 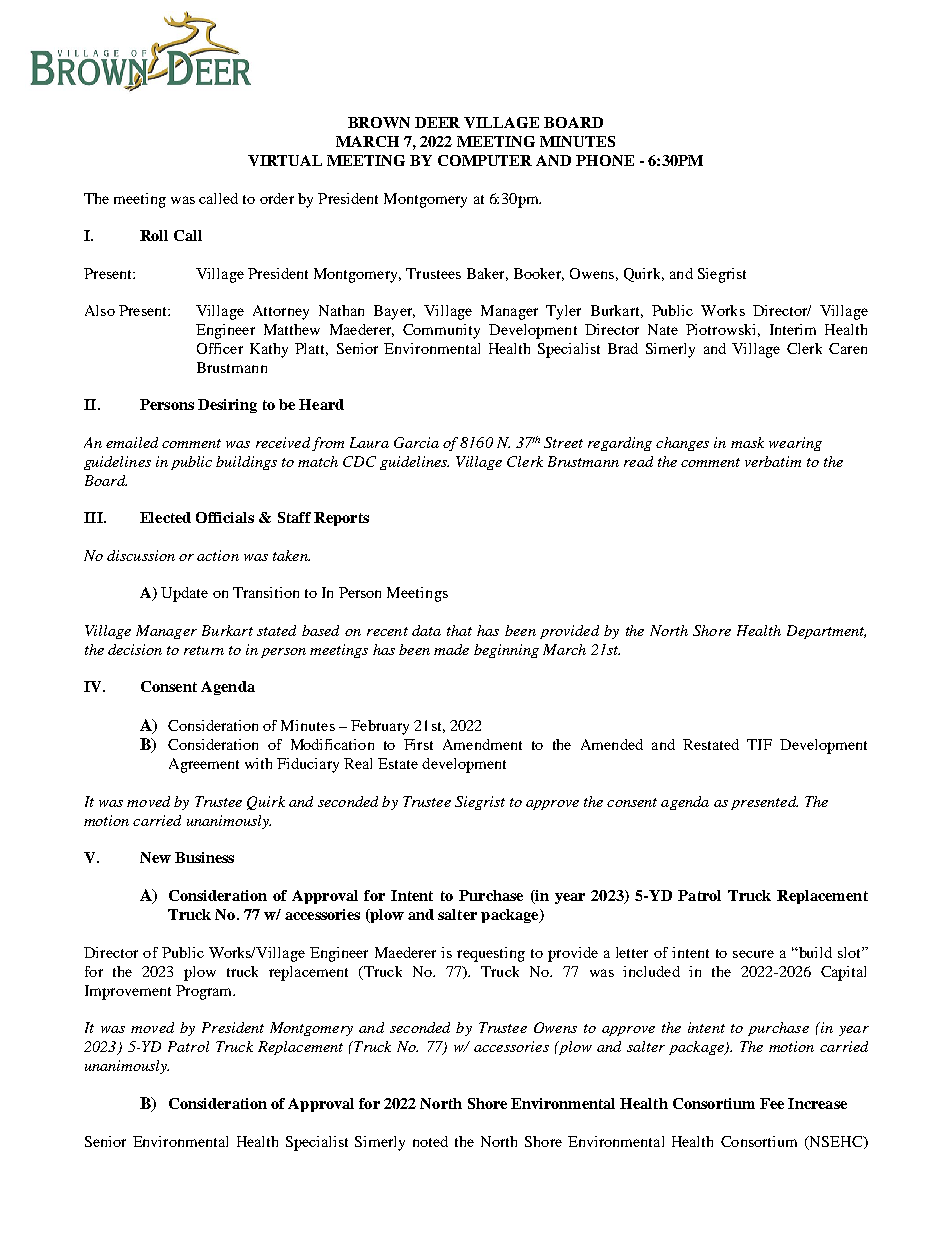 I want to click on Program, so click(x=205, y=992).
